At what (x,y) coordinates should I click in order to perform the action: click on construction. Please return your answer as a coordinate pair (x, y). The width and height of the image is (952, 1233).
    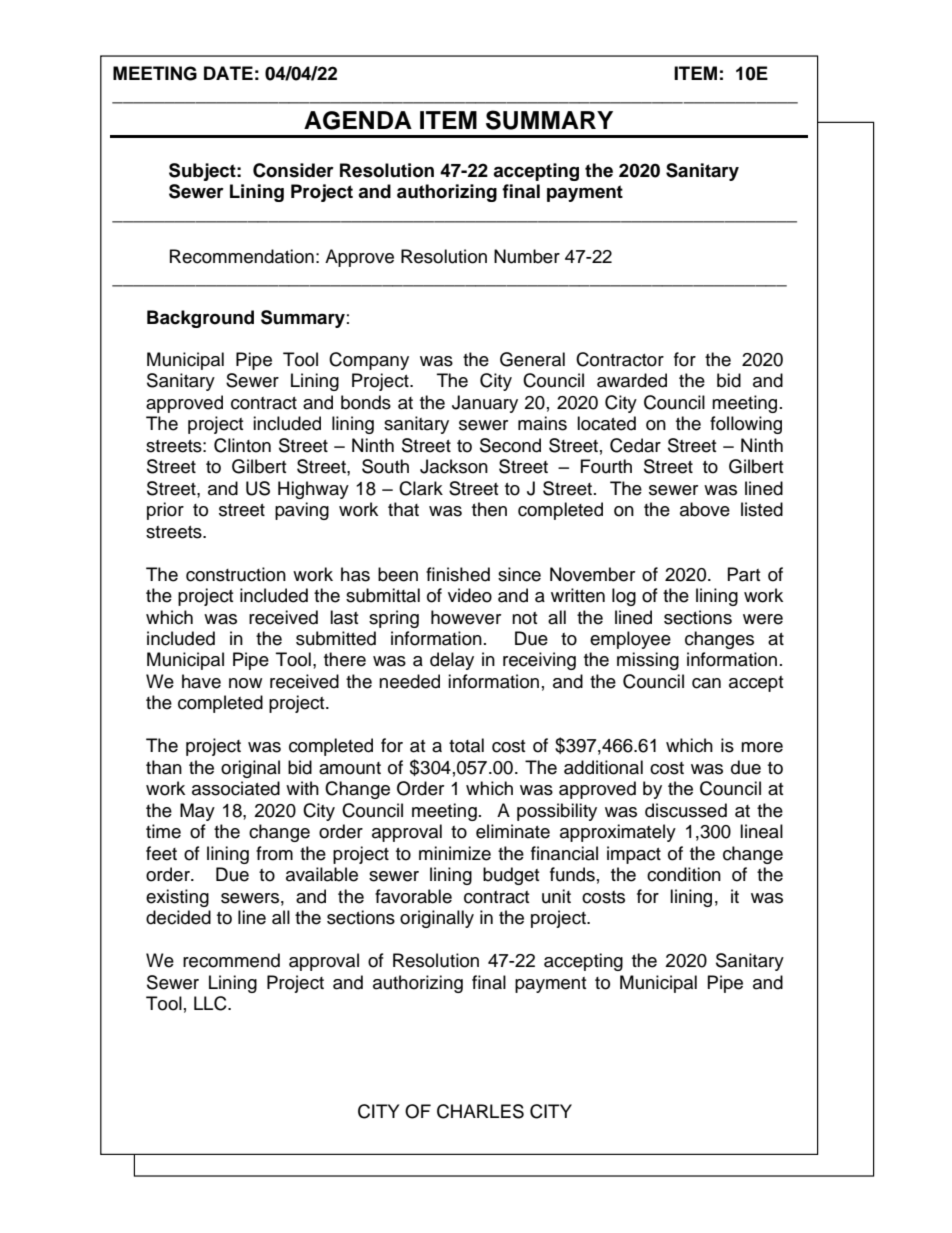
    Looking at the image, I should click on (236, 574).
